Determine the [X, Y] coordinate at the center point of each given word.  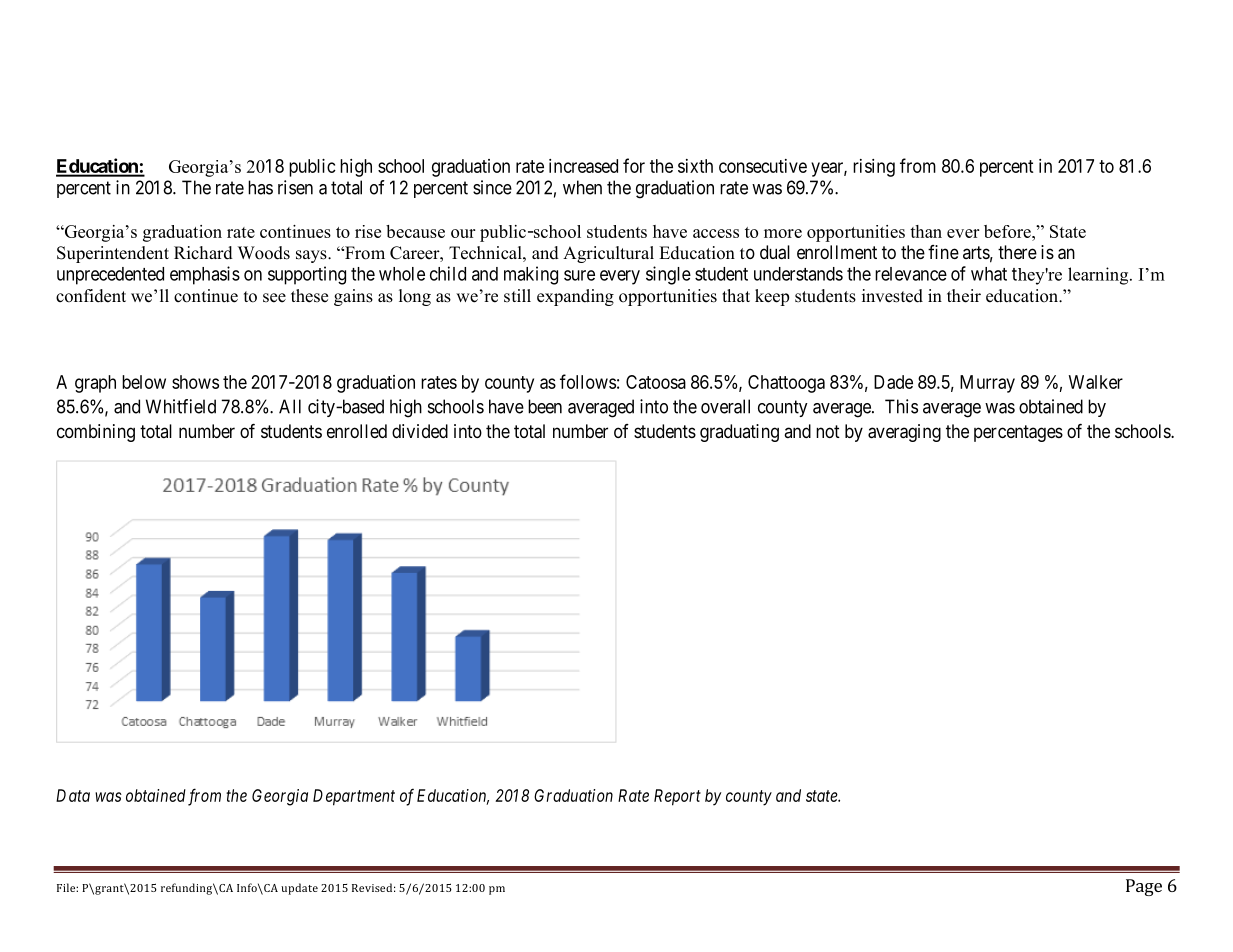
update [299, 889]
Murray [987, 384]
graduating [739, 433]
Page [1144, 887]
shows [195, 382]
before [1008, 231]
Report [677, 797]
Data [73, 795]
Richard [203, 253]
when [582, 187]
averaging [904, 433]
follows [588, 381]
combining [96, 433]
